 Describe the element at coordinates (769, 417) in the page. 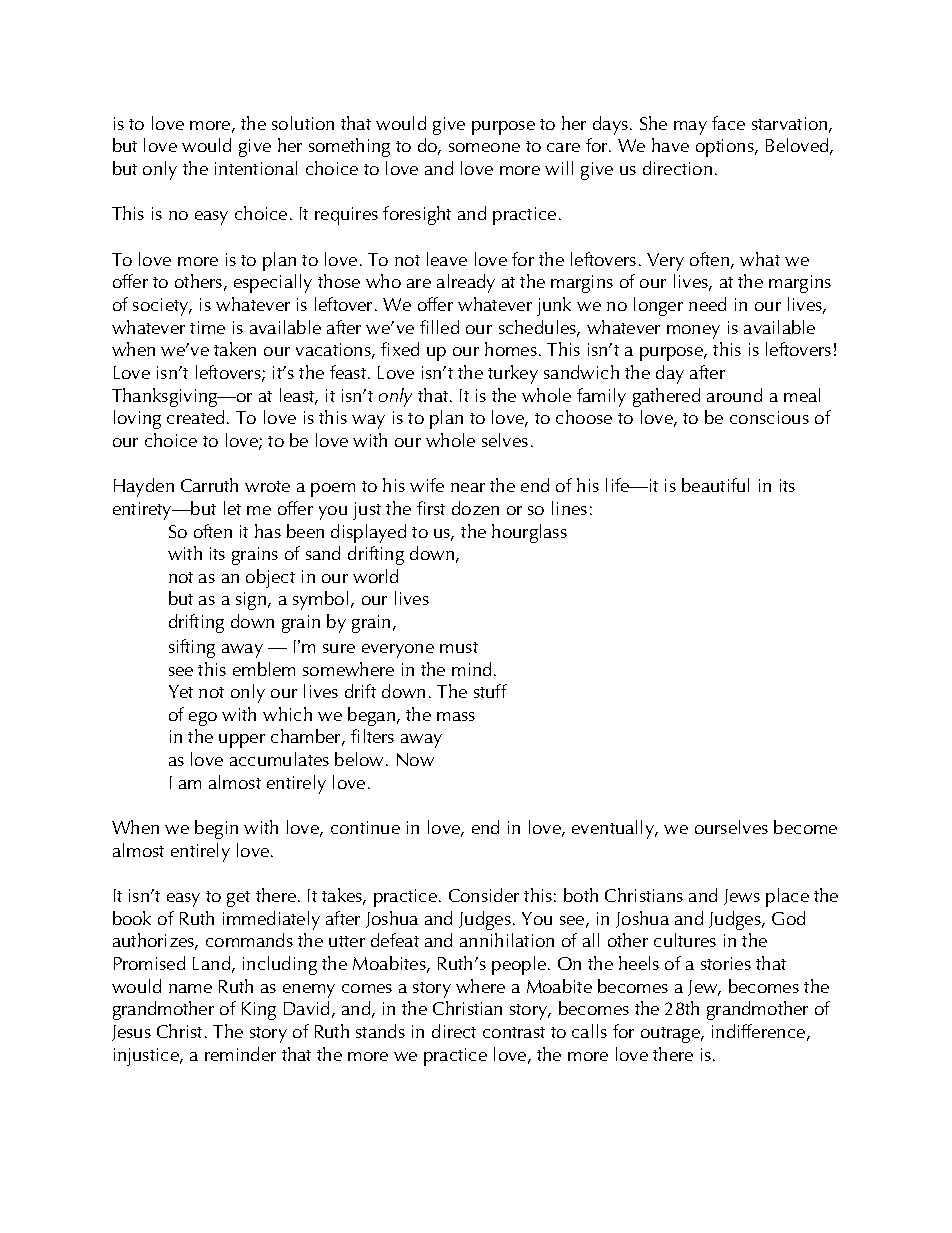

I see `conscious` at that location.
